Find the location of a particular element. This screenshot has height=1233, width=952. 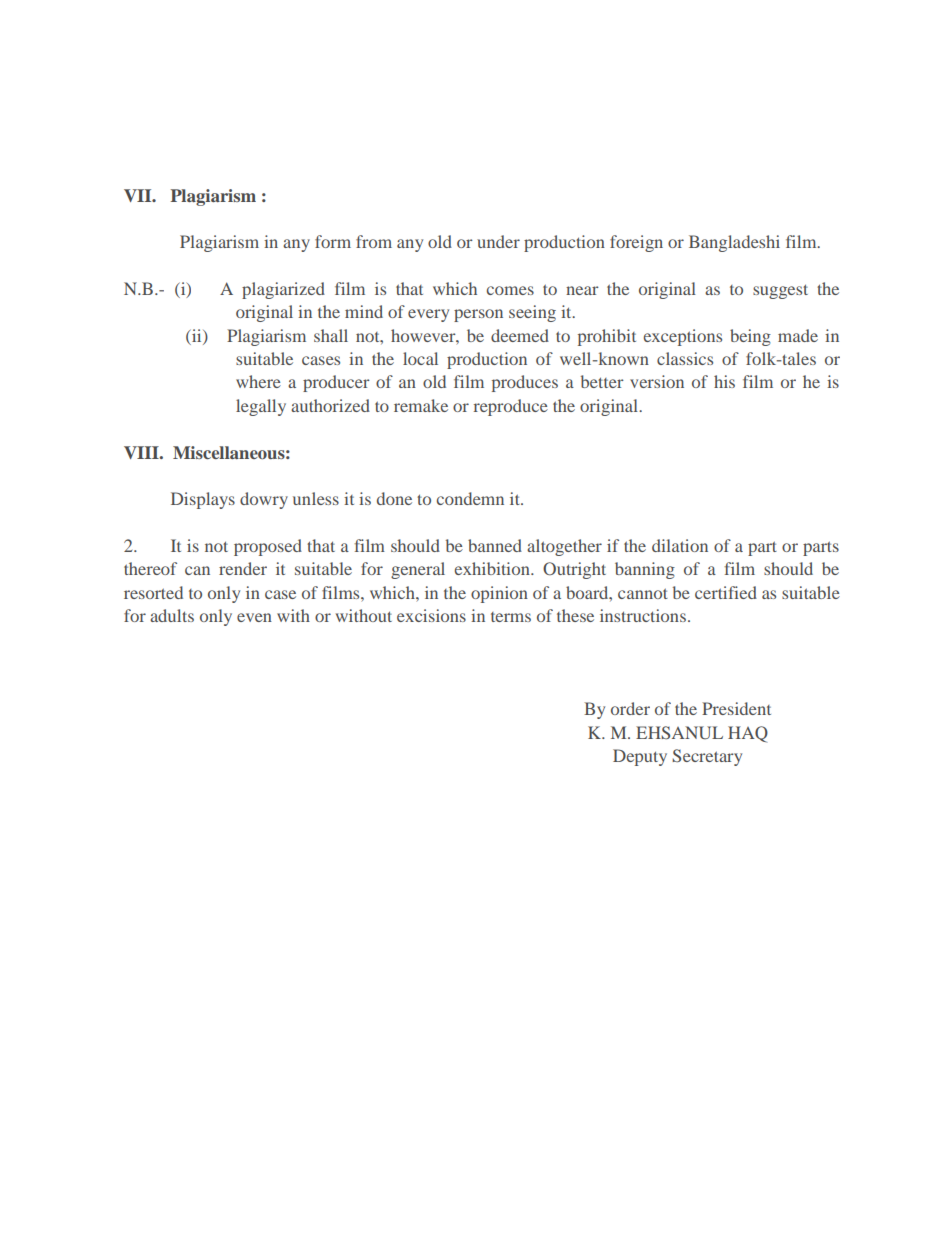

even is located at coordinates (254, 617).
